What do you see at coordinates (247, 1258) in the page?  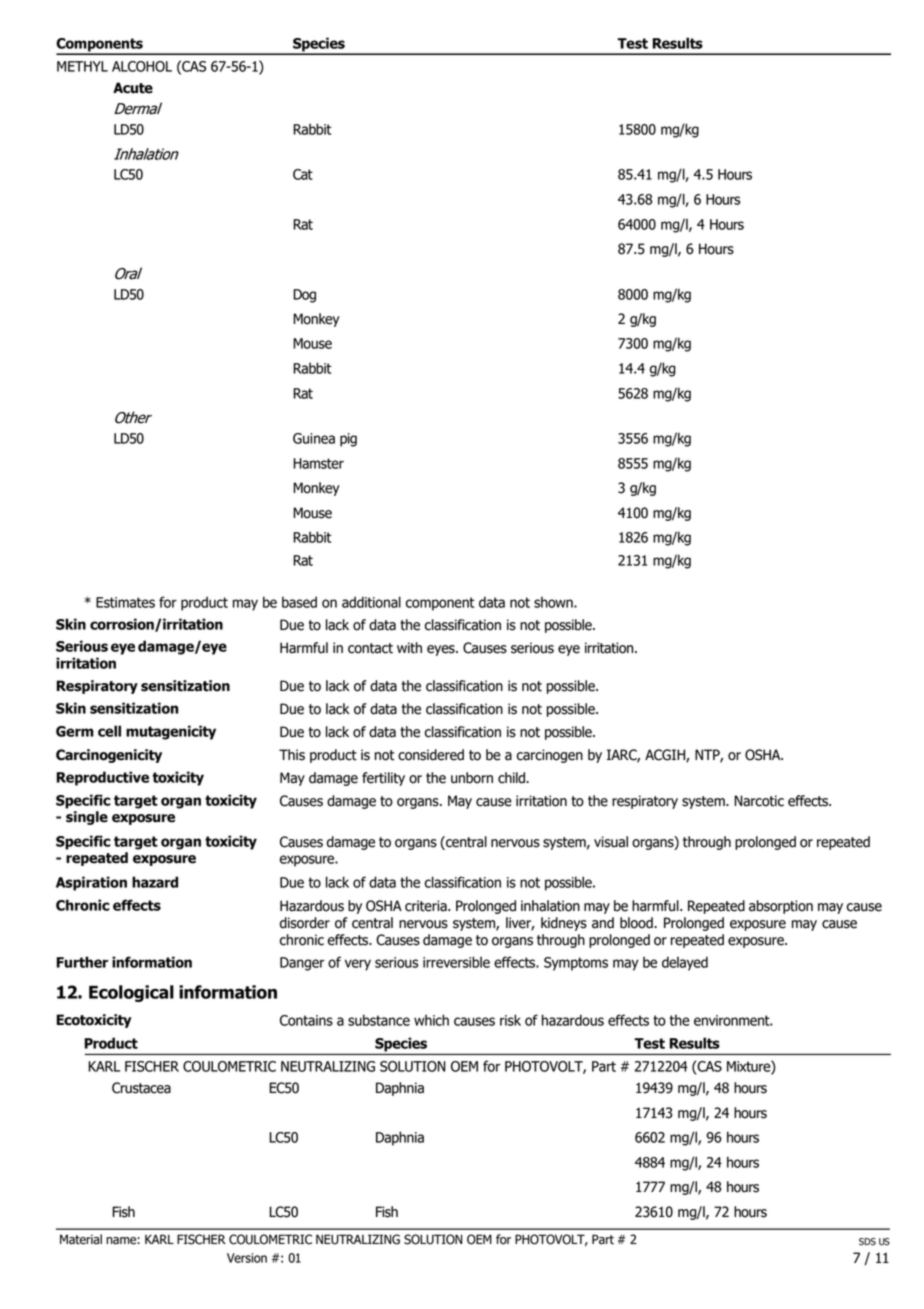 I see `Version` at bounding box center [247, 1258].
